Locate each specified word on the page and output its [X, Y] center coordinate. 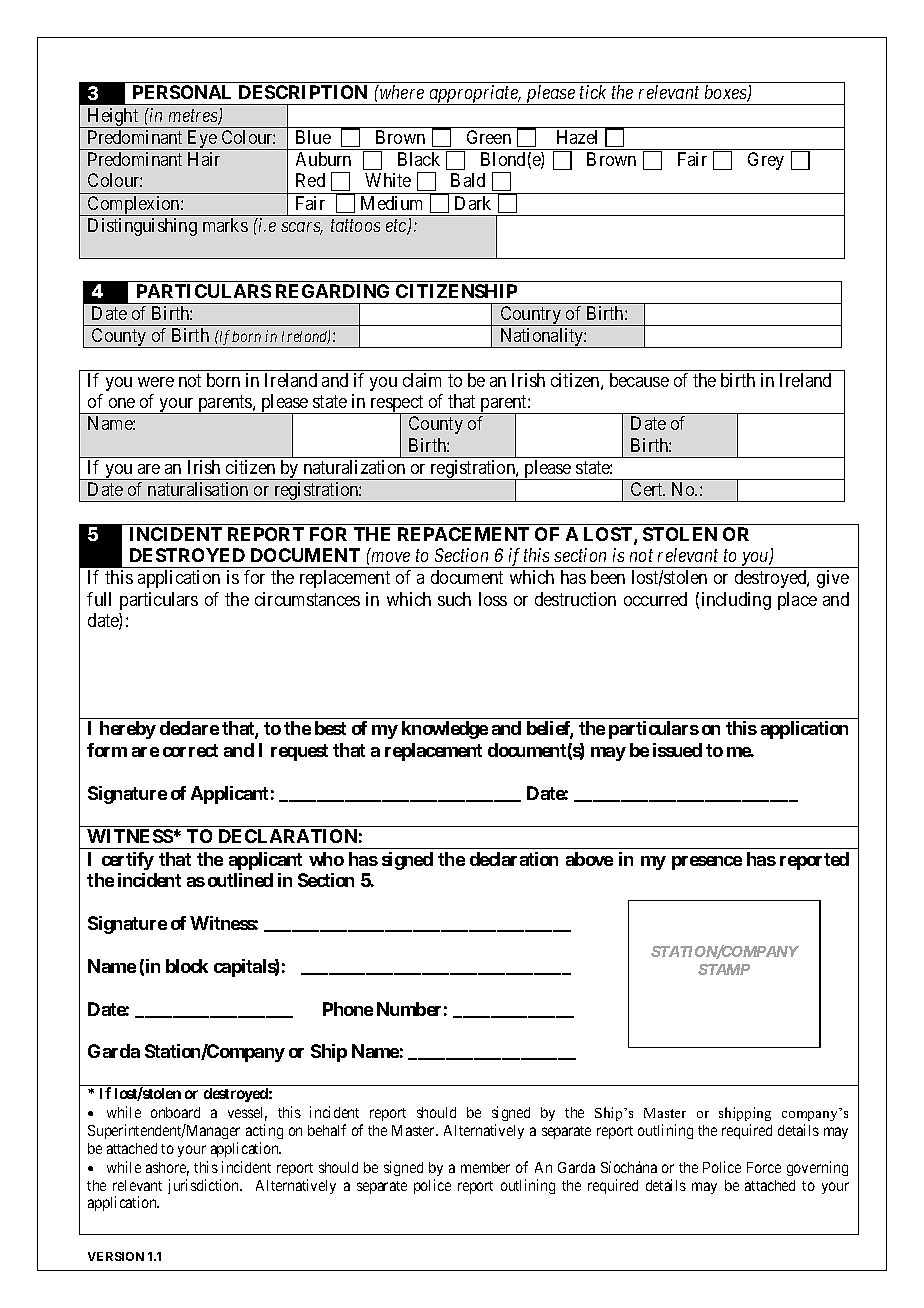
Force [764, 1167]
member [485, 1167]
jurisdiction [205, 1186]
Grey [766, 161]
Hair [204, 159]
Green [489, 137]
